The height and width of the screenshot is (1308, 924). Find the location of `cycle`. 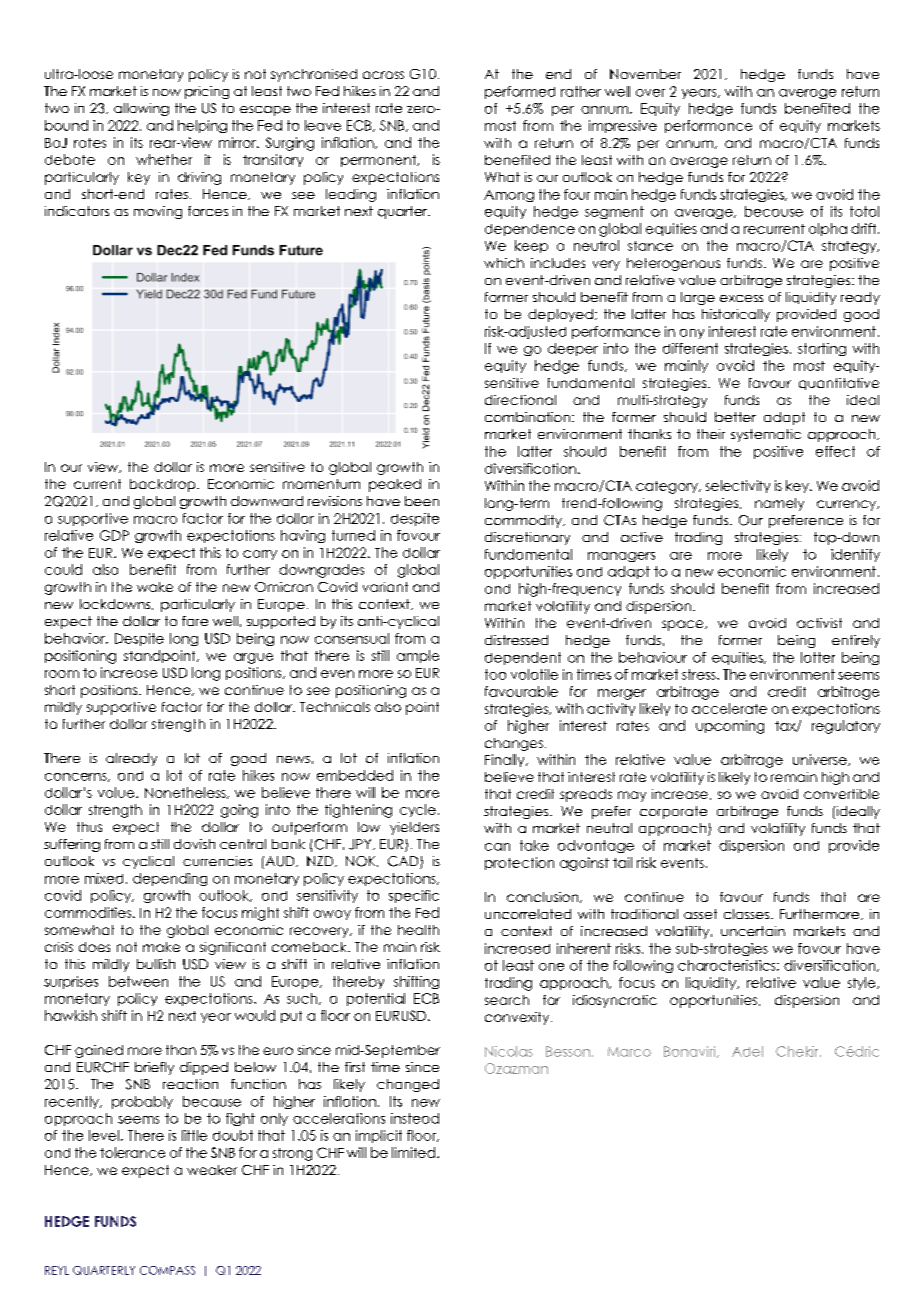

cycle is located at coordinates (418, 810).
